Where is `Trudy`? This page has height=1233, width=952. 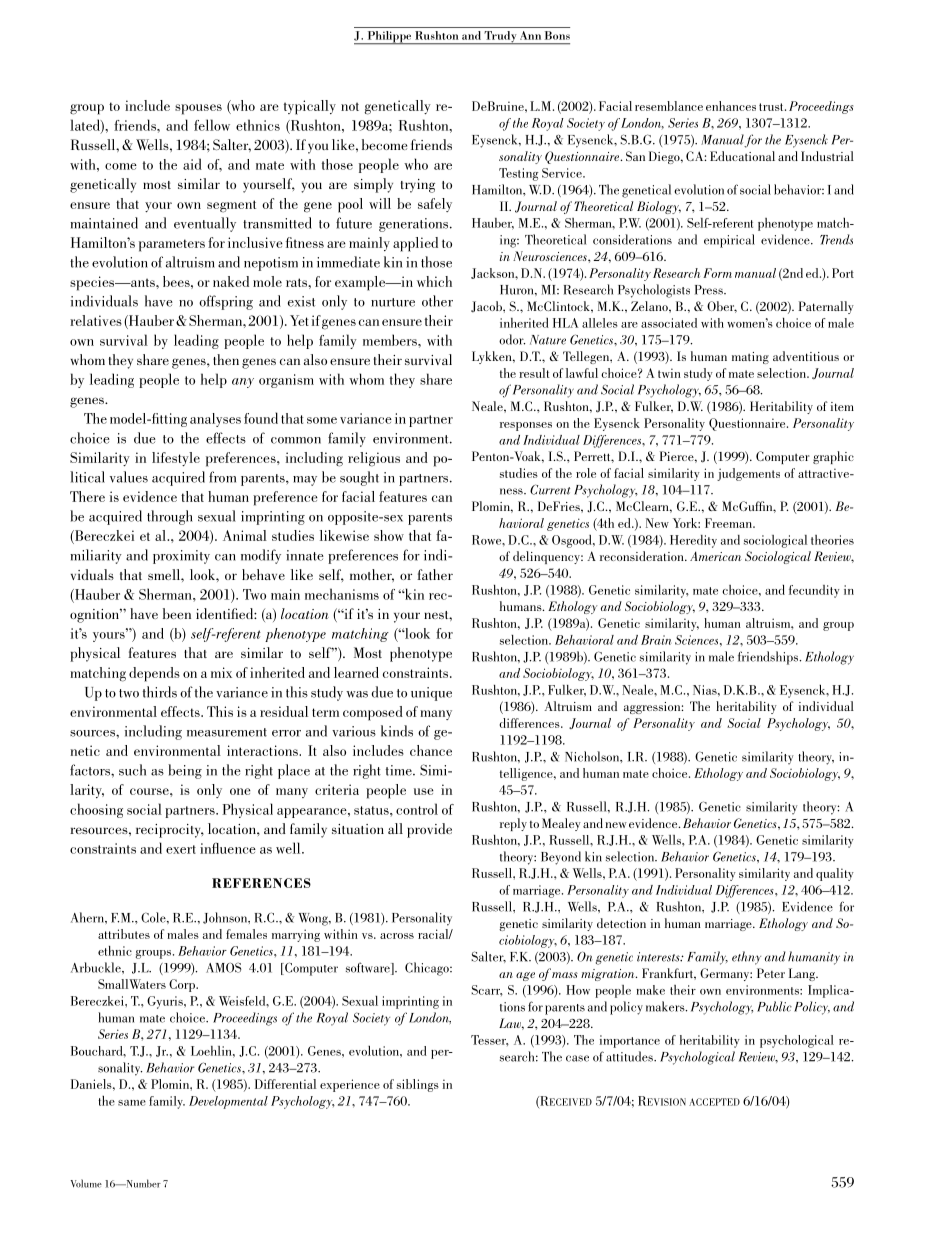
Trudy is located at coordinates (500, 38).
